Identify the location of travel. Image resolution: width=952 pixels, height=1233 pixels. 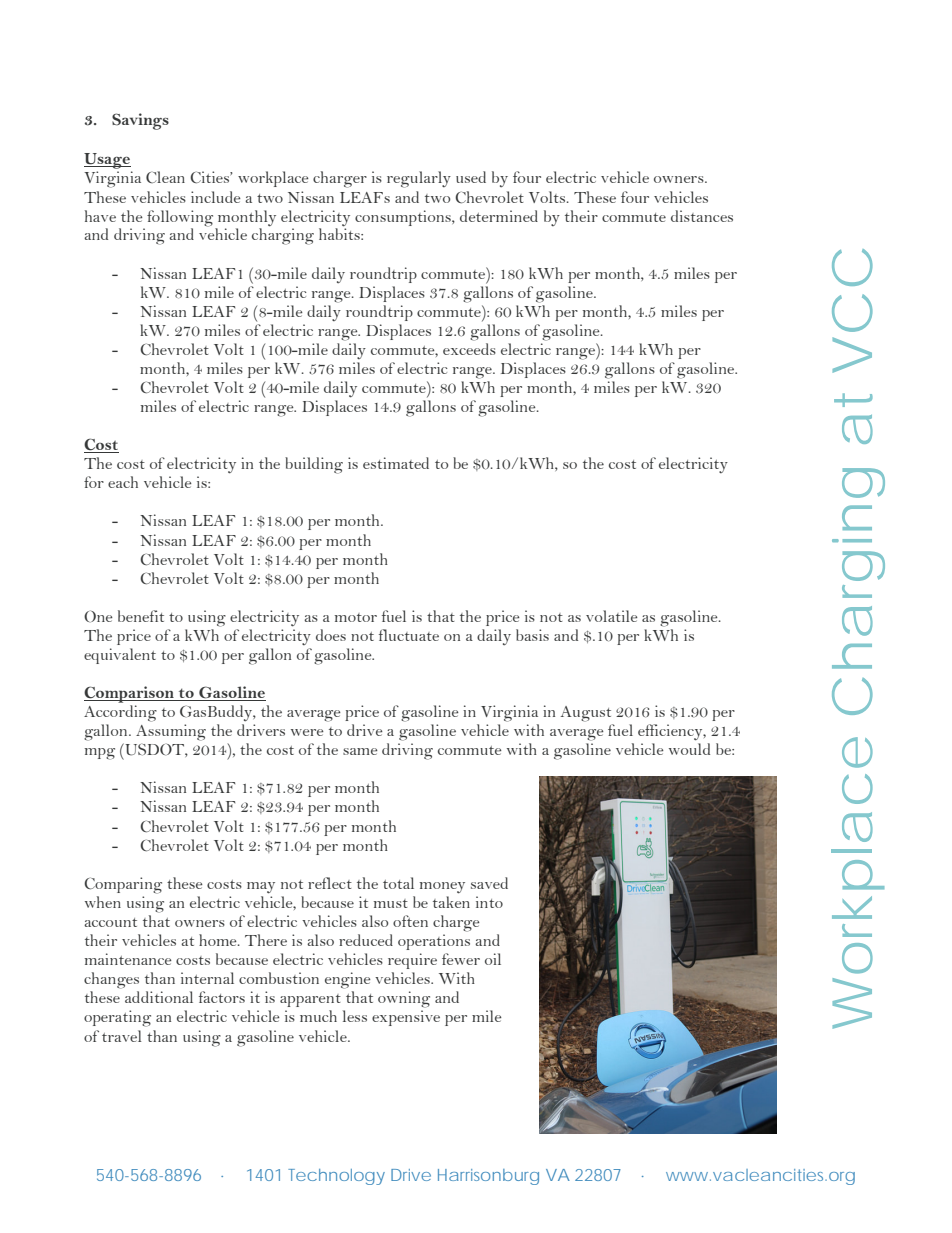
(122, 1036).
